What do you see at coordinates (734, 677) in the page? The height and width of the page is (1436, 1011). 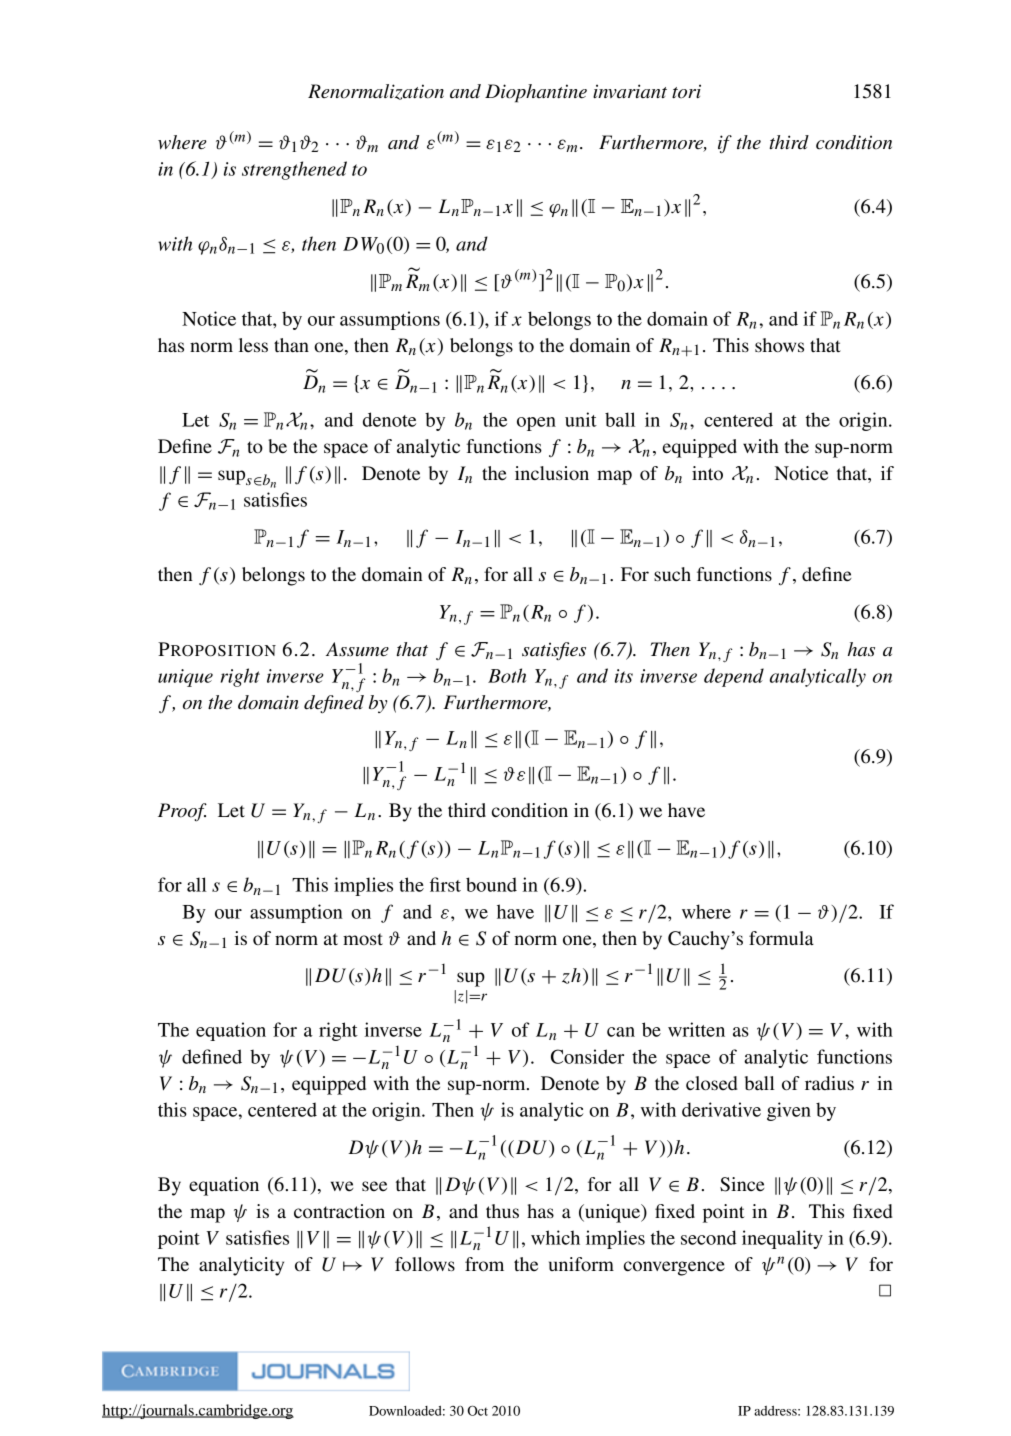 I see `depend` at bounding box center [734, 677].
